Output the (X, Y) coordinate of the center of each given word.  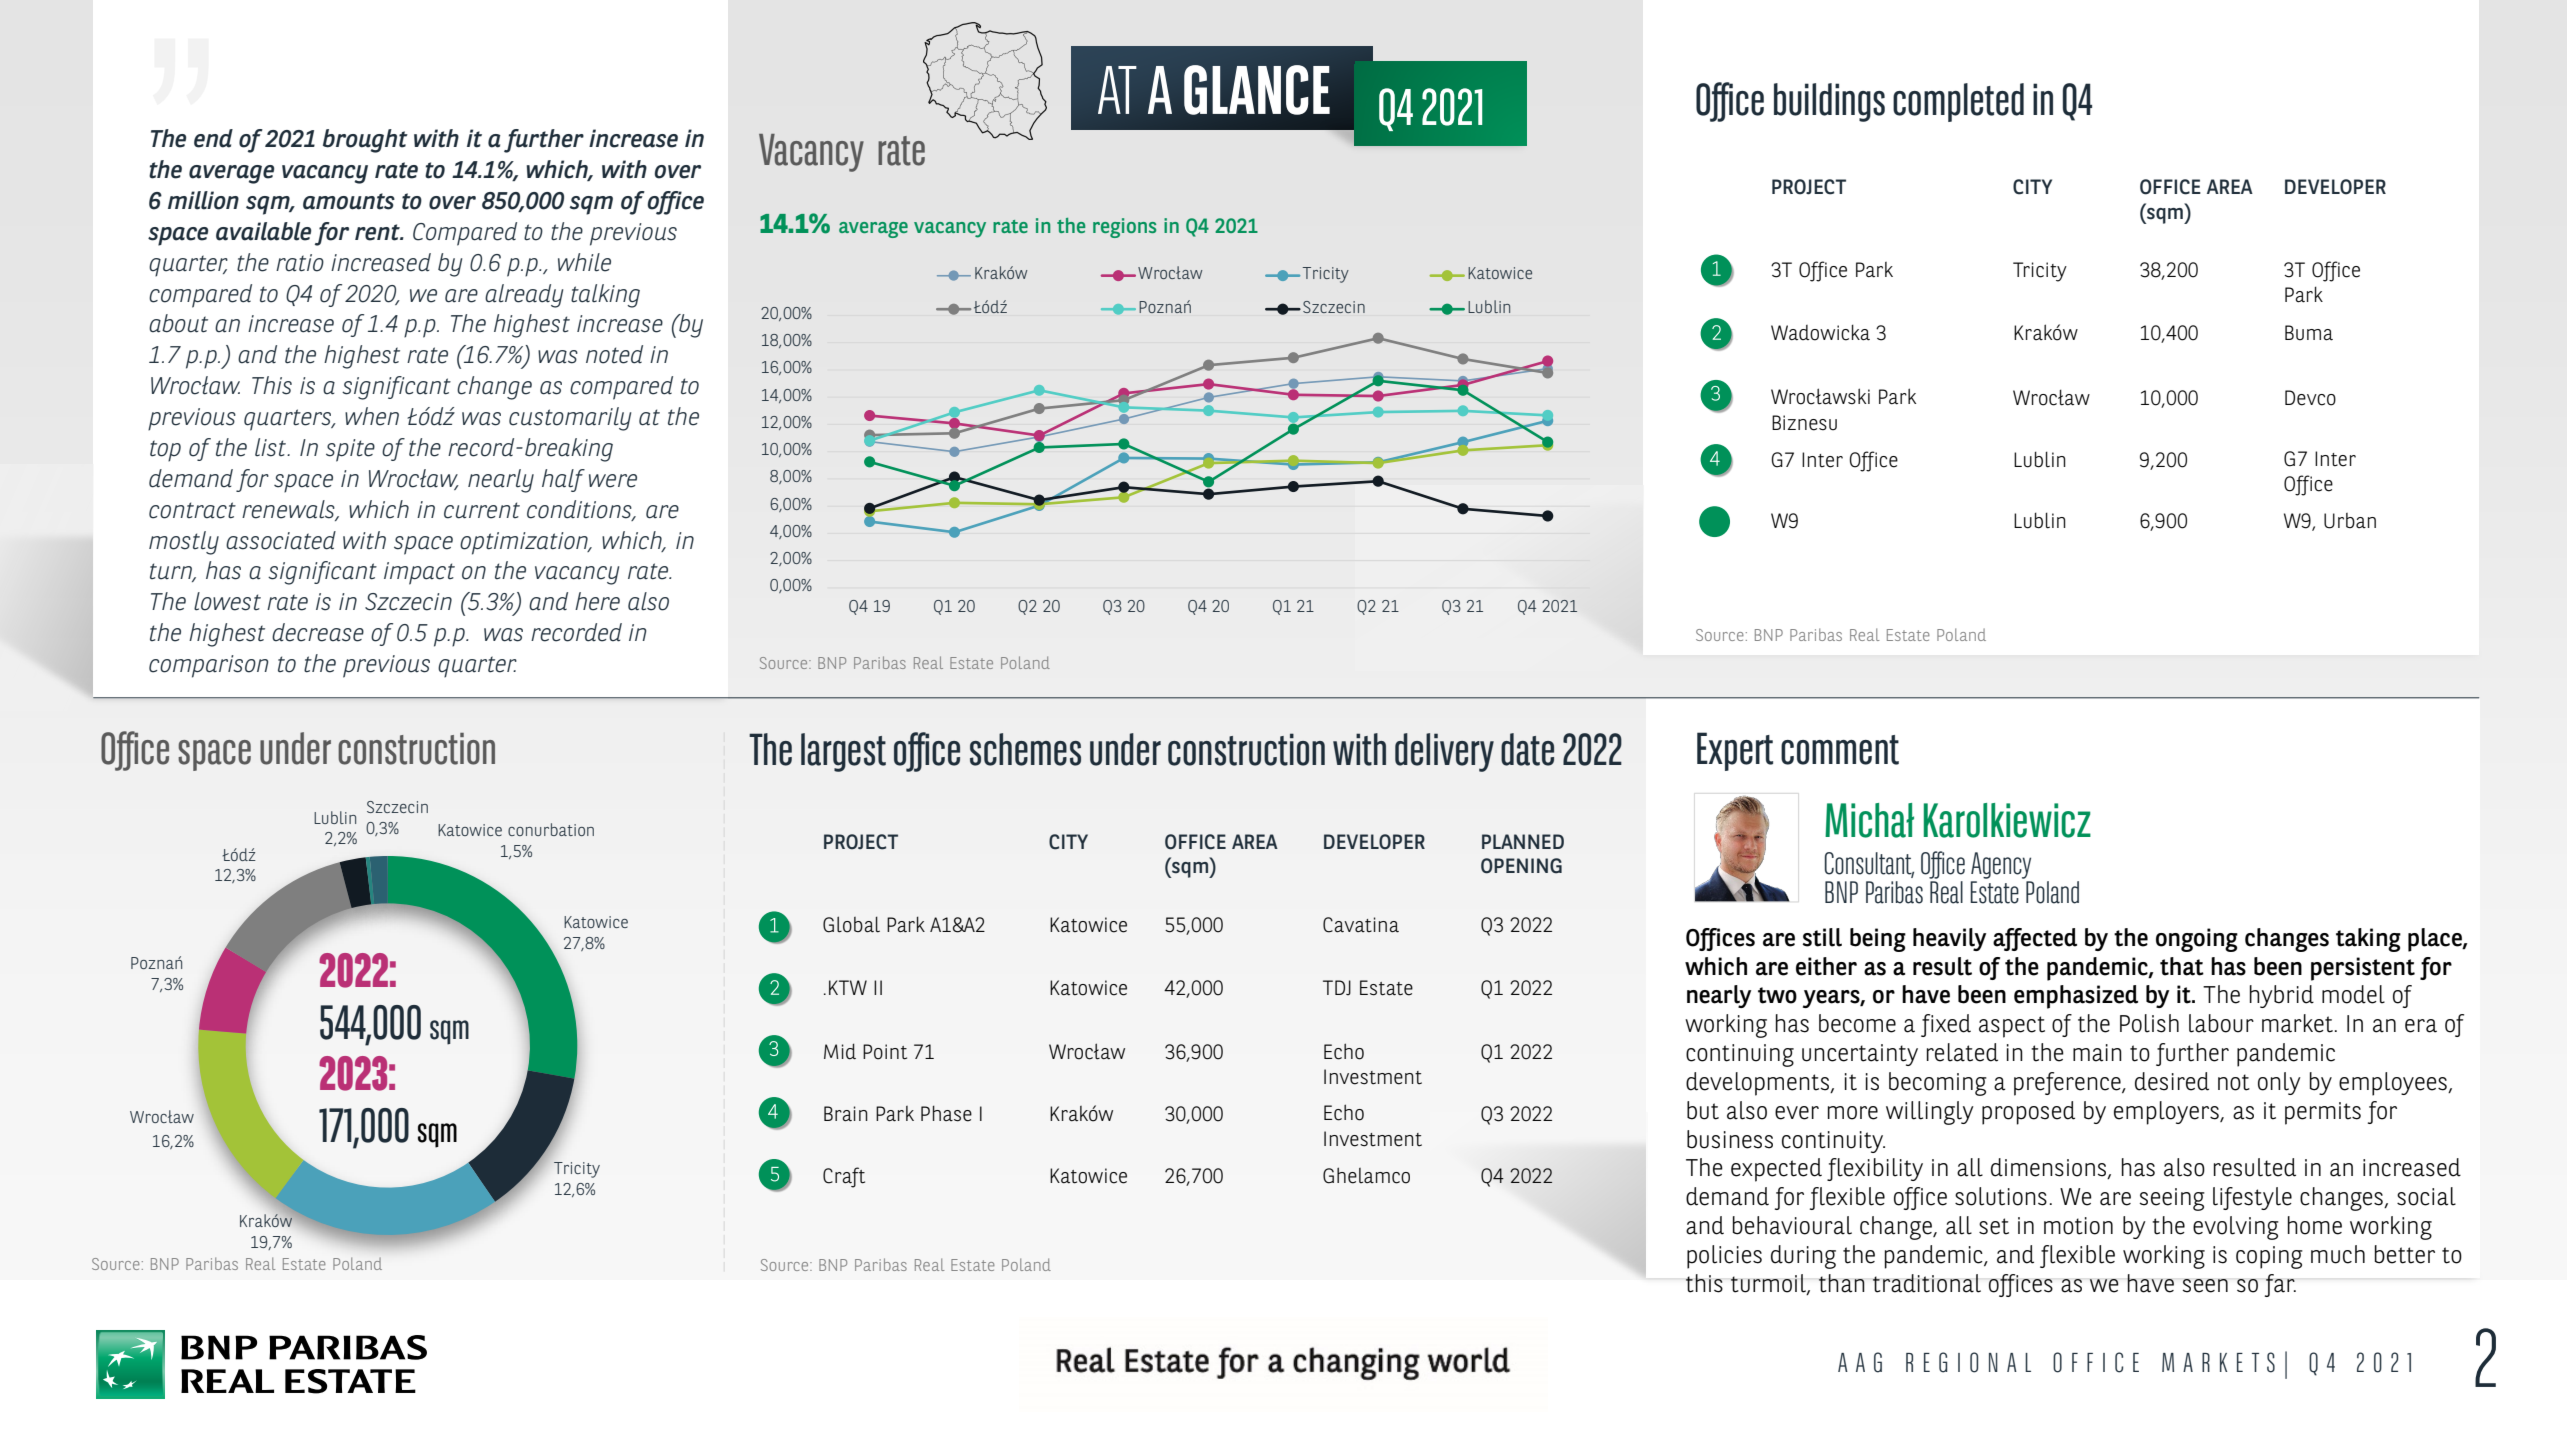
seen (2205, 1286)
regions (1124, 228)
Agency (2001, 865)
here (597, 601)
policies (1724, 1257)
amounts (349, 201)
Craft (844, 1177)
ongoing (2197, 940)
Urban (2350, 521)
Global (851, 924)
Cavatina (1361, 925)
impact (419, 573)
